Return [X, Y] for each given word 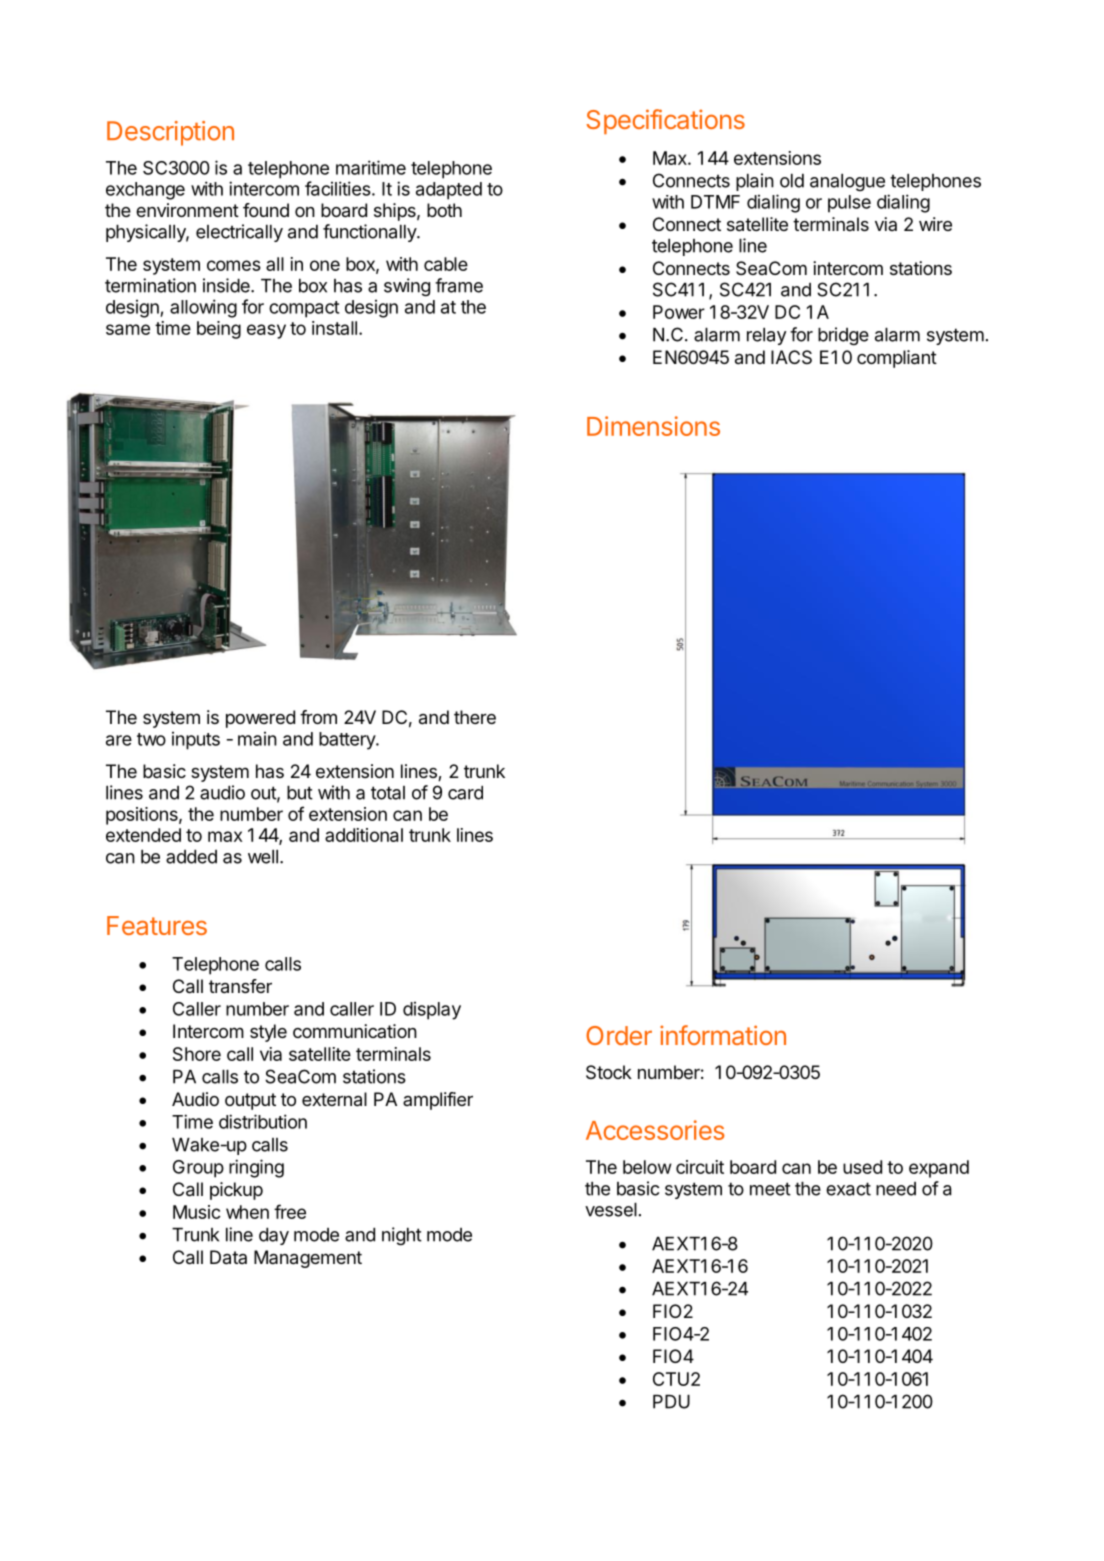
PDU [671, 1402]
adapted [449, 191]
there [475, 717]
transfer [240, 986]
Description [170, 133]
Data [228, 1257]
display [432, 1011]
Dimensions [653, 426]
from [318, 717]
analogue [847, 182]
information [723, 1035]
